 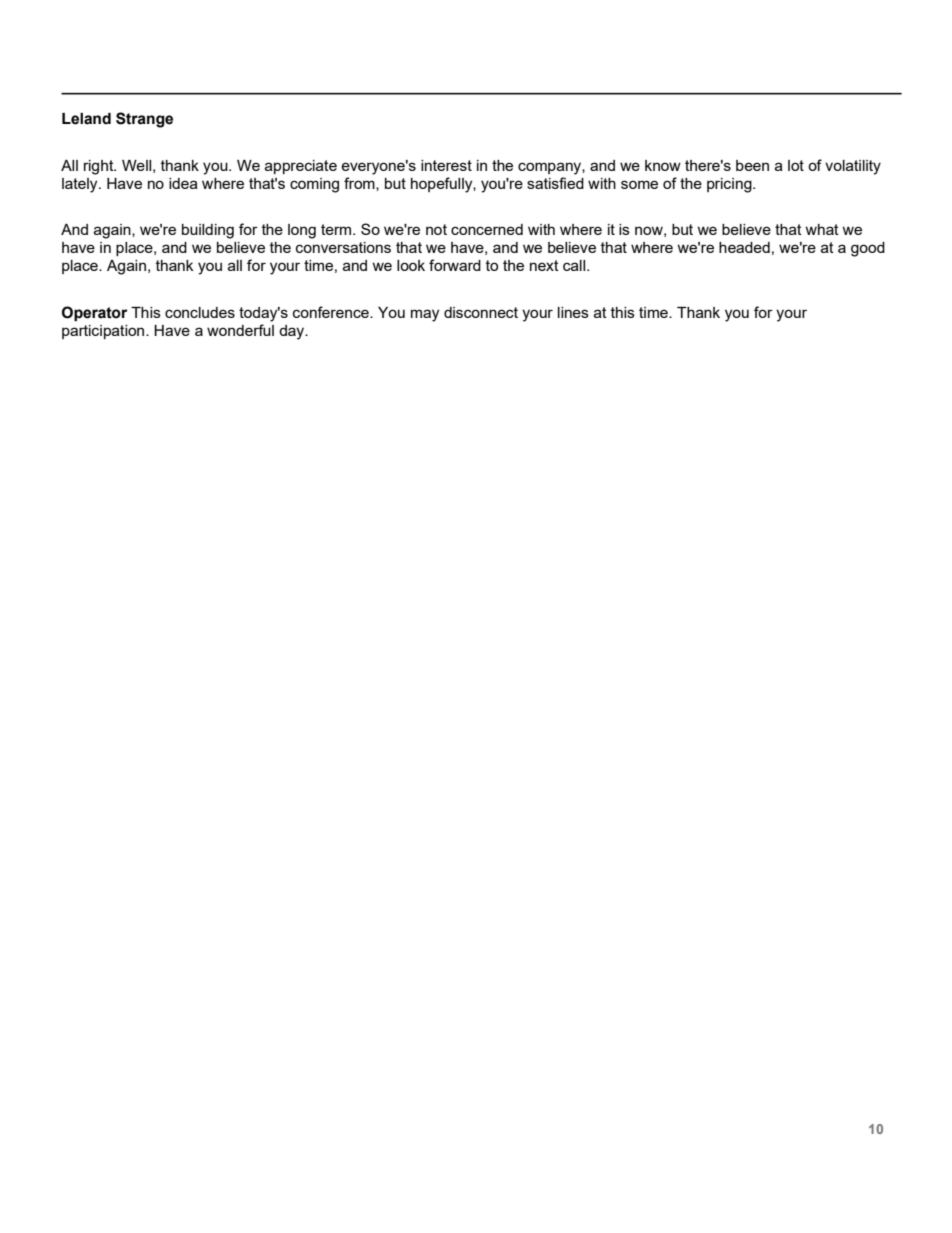 I want to click on idea, so click(x=183, y=183).
